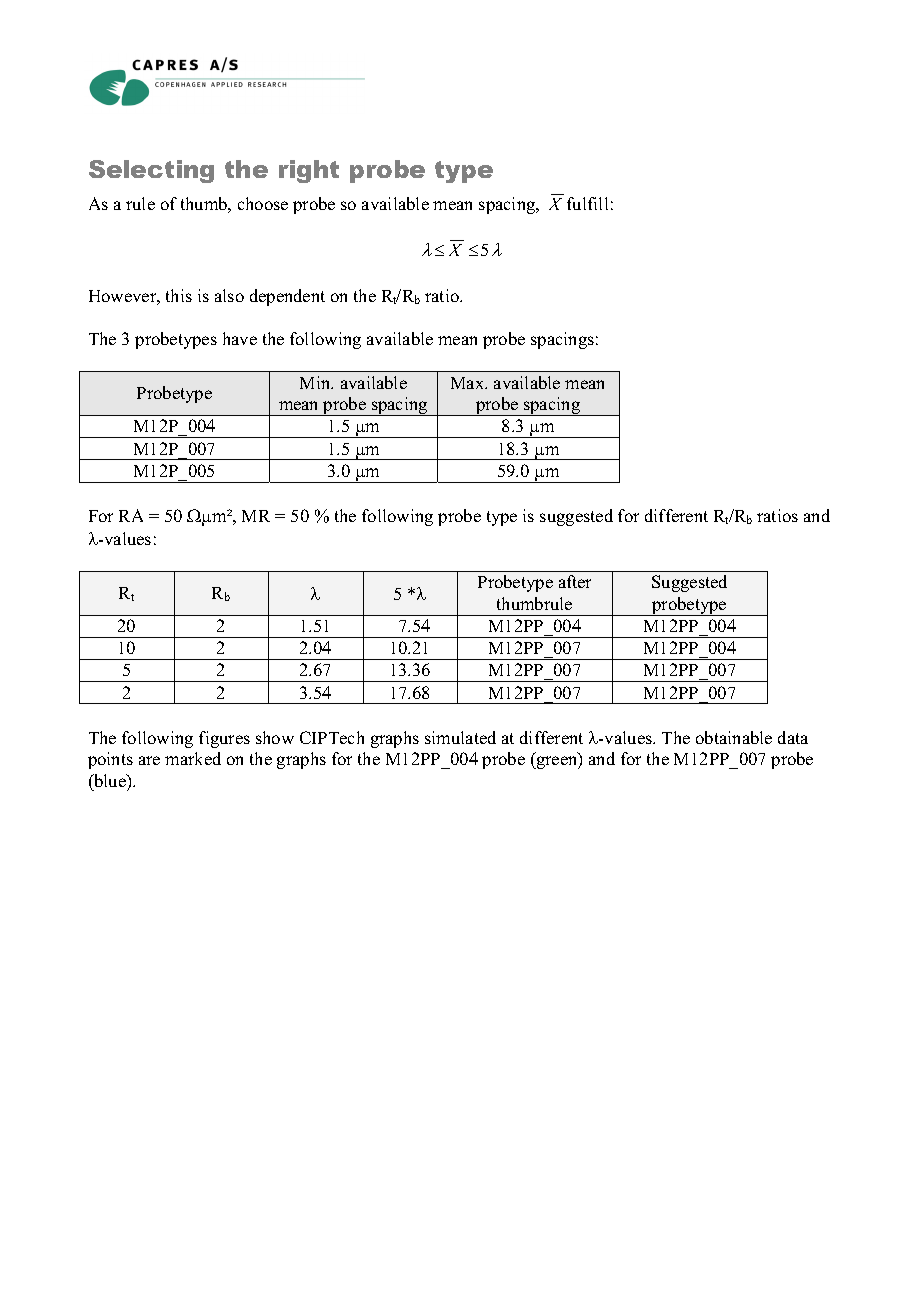 The image size is (924, 1308). What do you see at coordinates (151, 171) in the document?
I see `Selecting` at bounding box center [151, 171].
